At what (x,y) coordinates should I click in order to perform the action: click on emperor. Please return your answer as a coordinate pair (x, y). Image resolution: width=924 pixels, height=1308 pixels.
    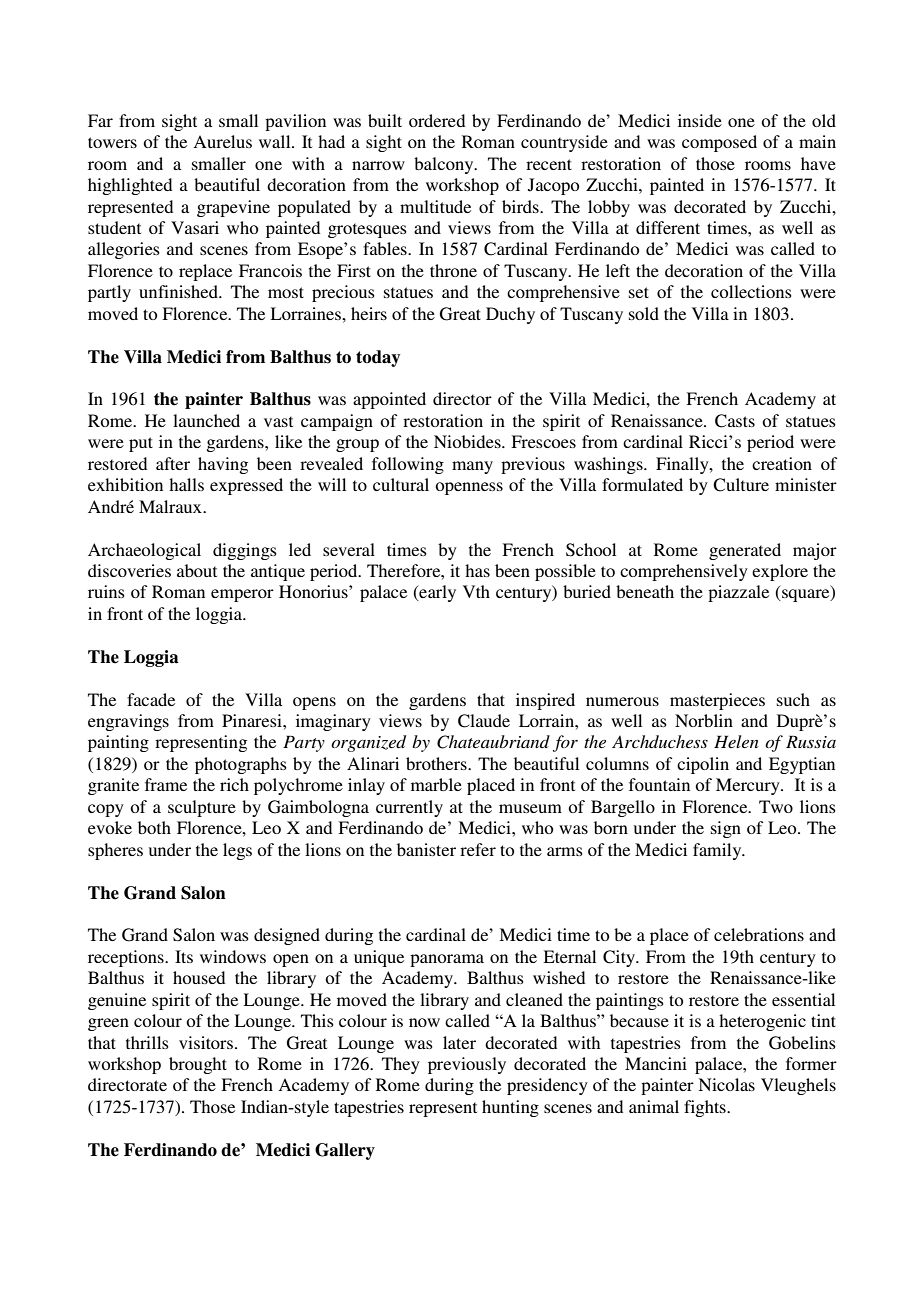
    Looking at the image, I should click on (242, 595).
